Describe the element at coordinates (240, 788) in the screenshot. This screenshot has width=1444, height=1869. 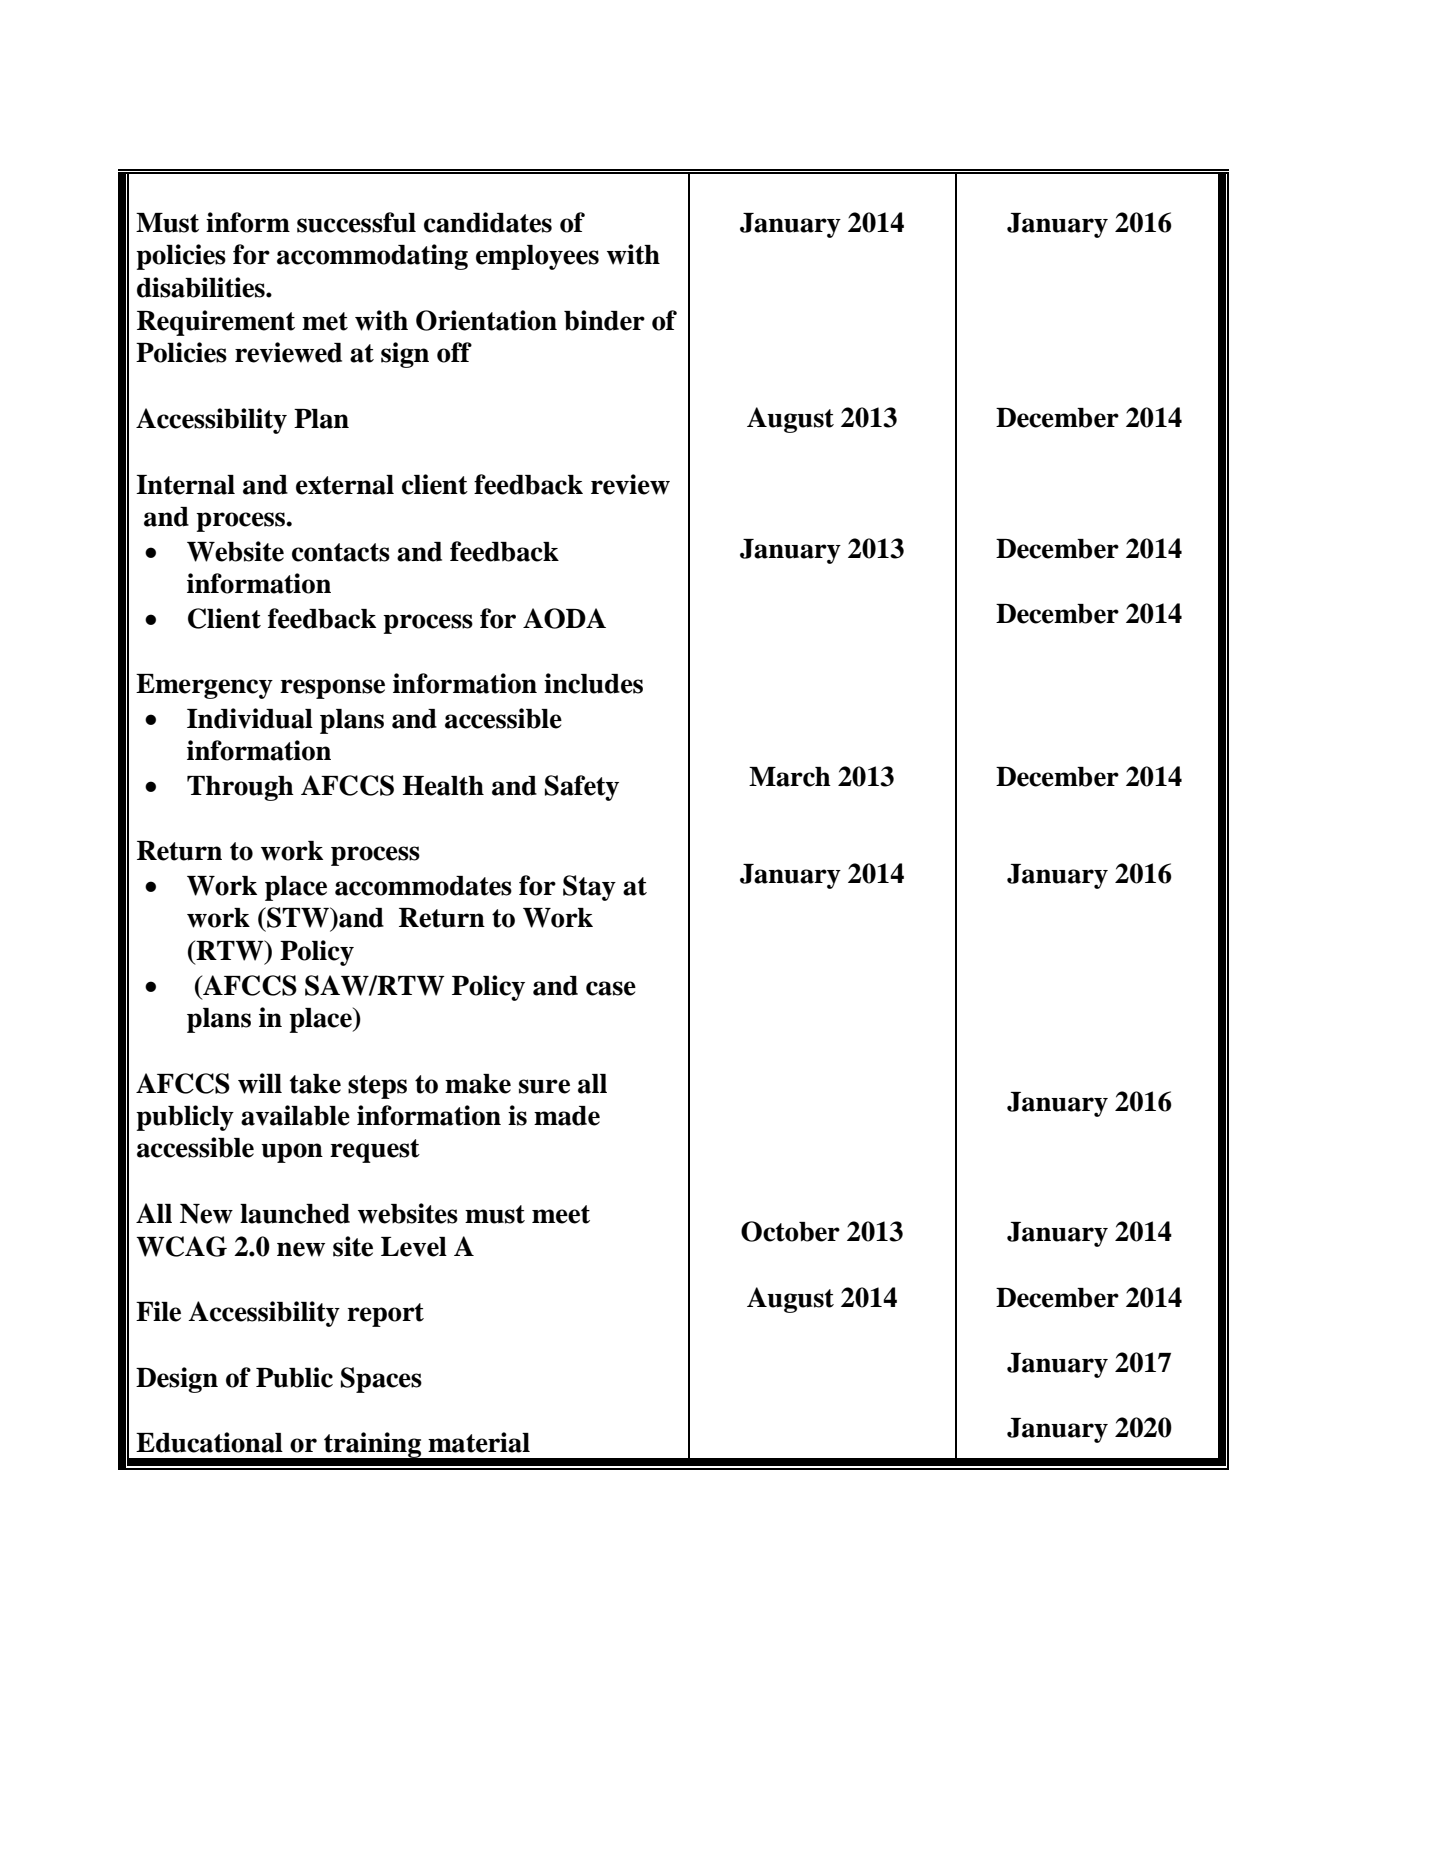
I see `Through` at that location.
